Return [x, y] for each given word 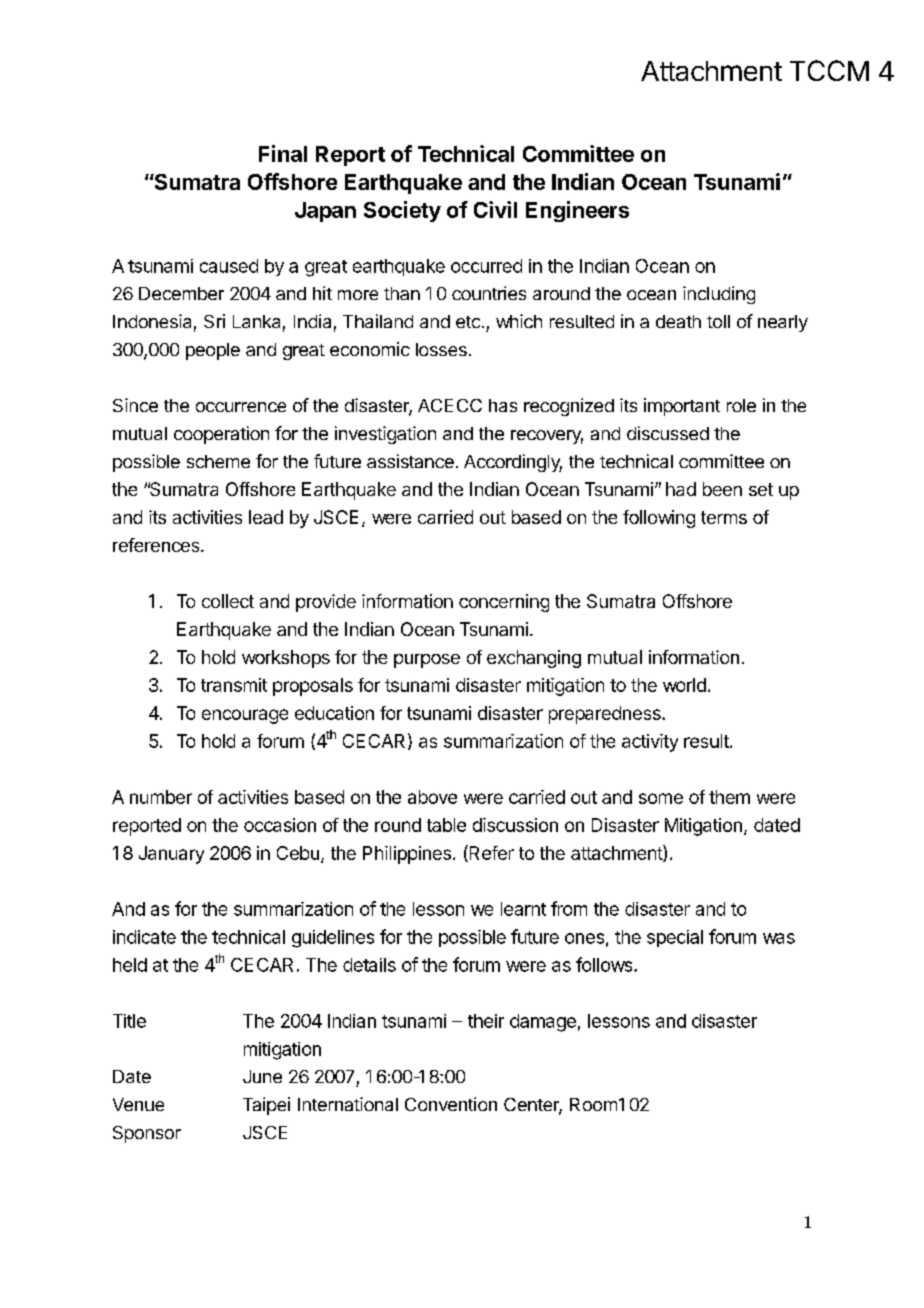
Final [283, 153]
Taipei [266, 1106]
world [684, 685]
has [503, 405]
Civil [495, 209]
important [682, 407]
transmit [234, 685]
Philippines [407, 855]
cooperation [221, 435]
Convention [451, 1104]
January [171, 855]
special [675, 938]
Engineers [577, 211]
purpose [427, 661]
